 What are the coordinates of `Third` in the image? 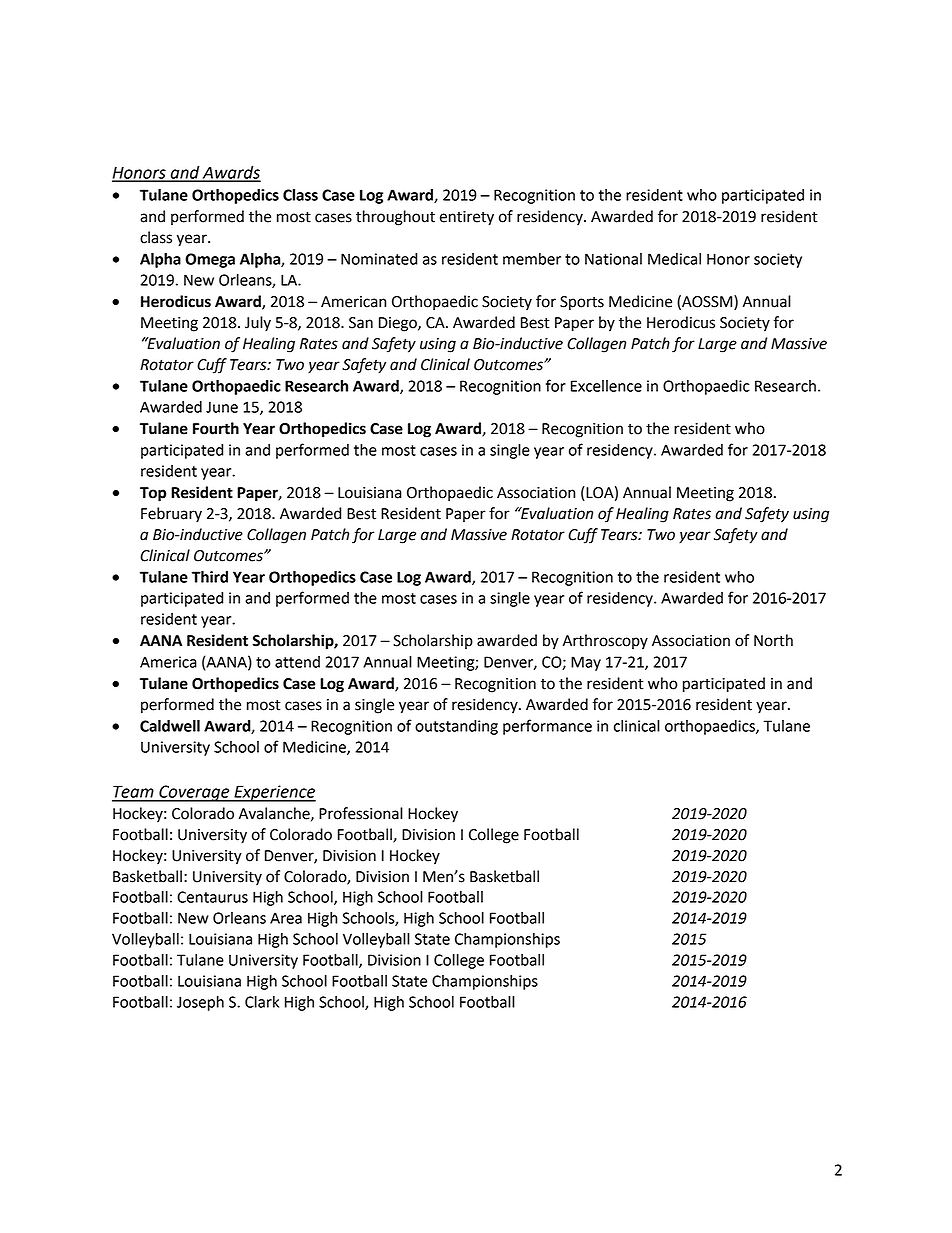 It's located at (210, 577).
